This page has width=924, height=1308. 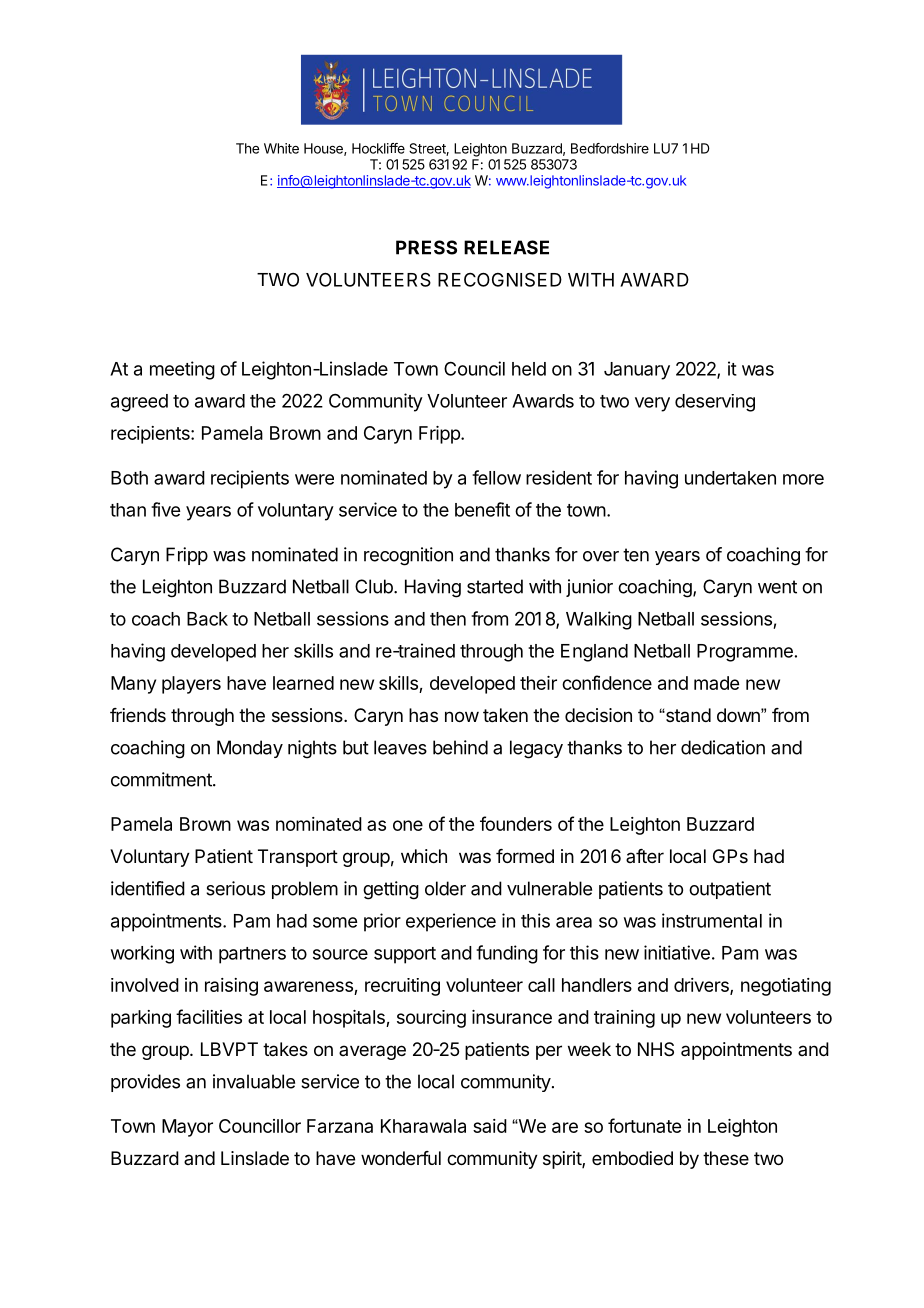 I want to click on five, so click(x=165, y=509).
